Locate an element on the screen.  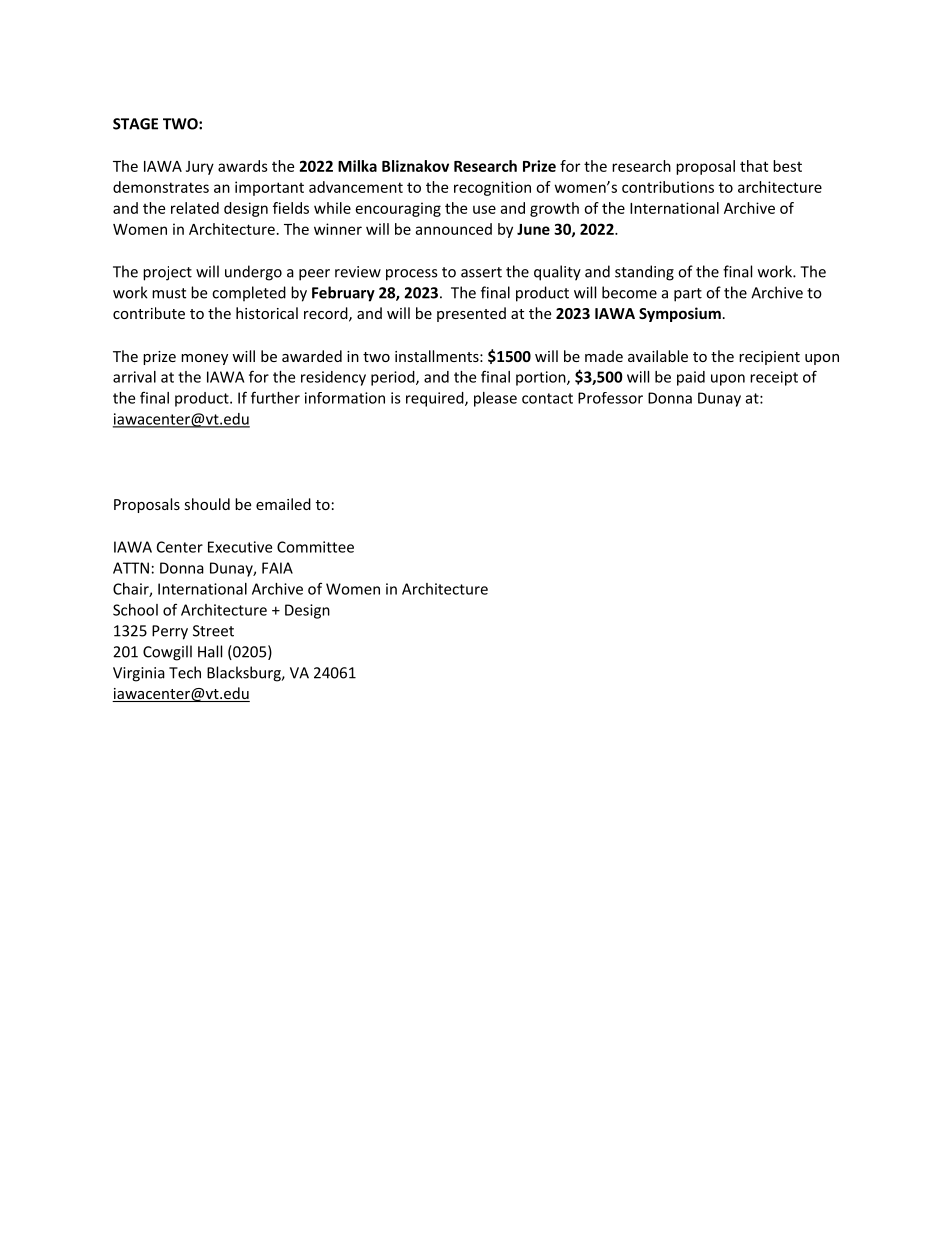
recognition is located at coordinates (492, 188).
